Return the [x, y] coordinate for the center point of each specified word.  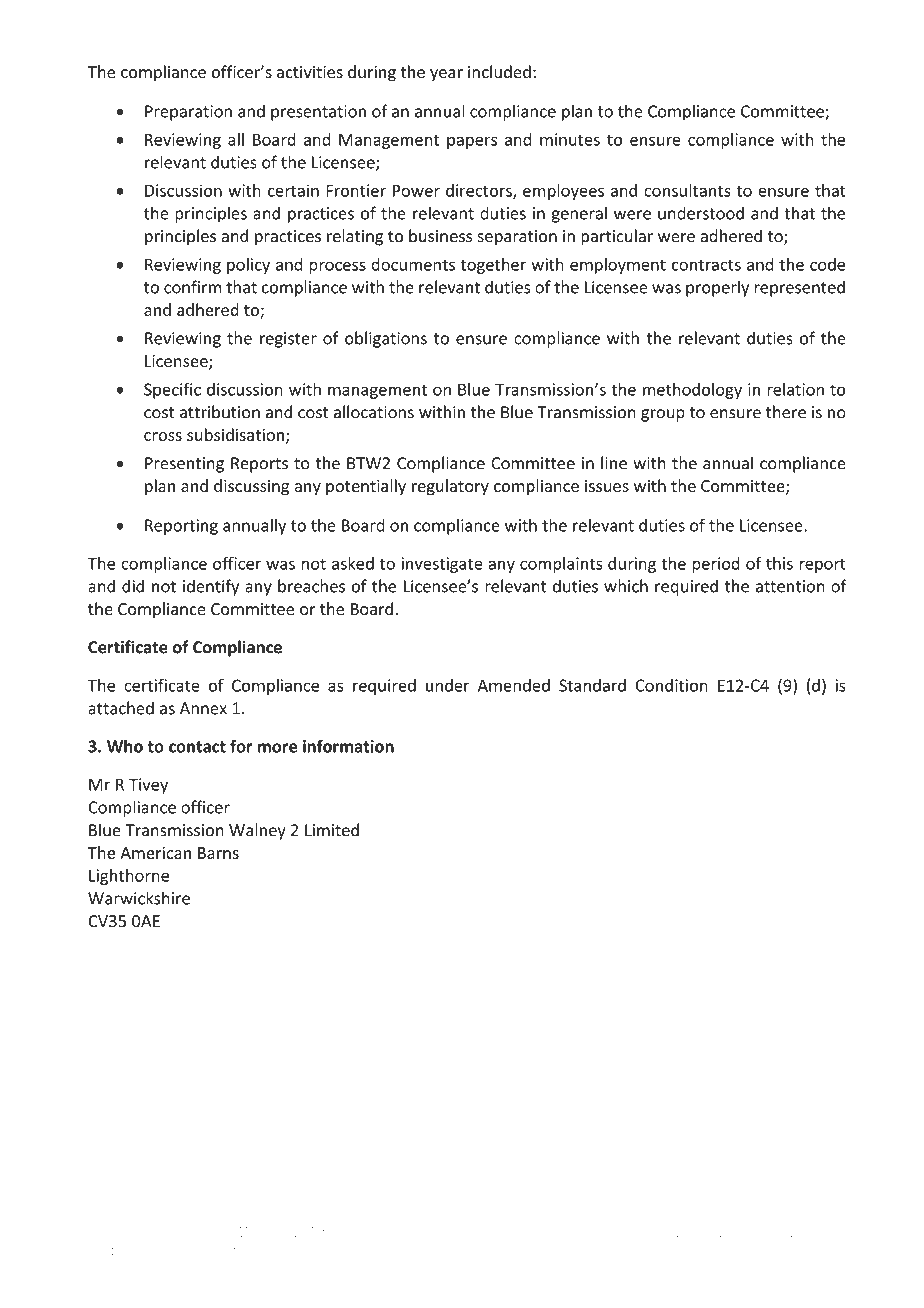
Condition [671, 685]
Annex [203, 708]
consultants [687, 190]
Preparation [188, 113]
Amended [514, 685]
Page [477, 1233]
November [733, 1232]
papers [472, 142]
